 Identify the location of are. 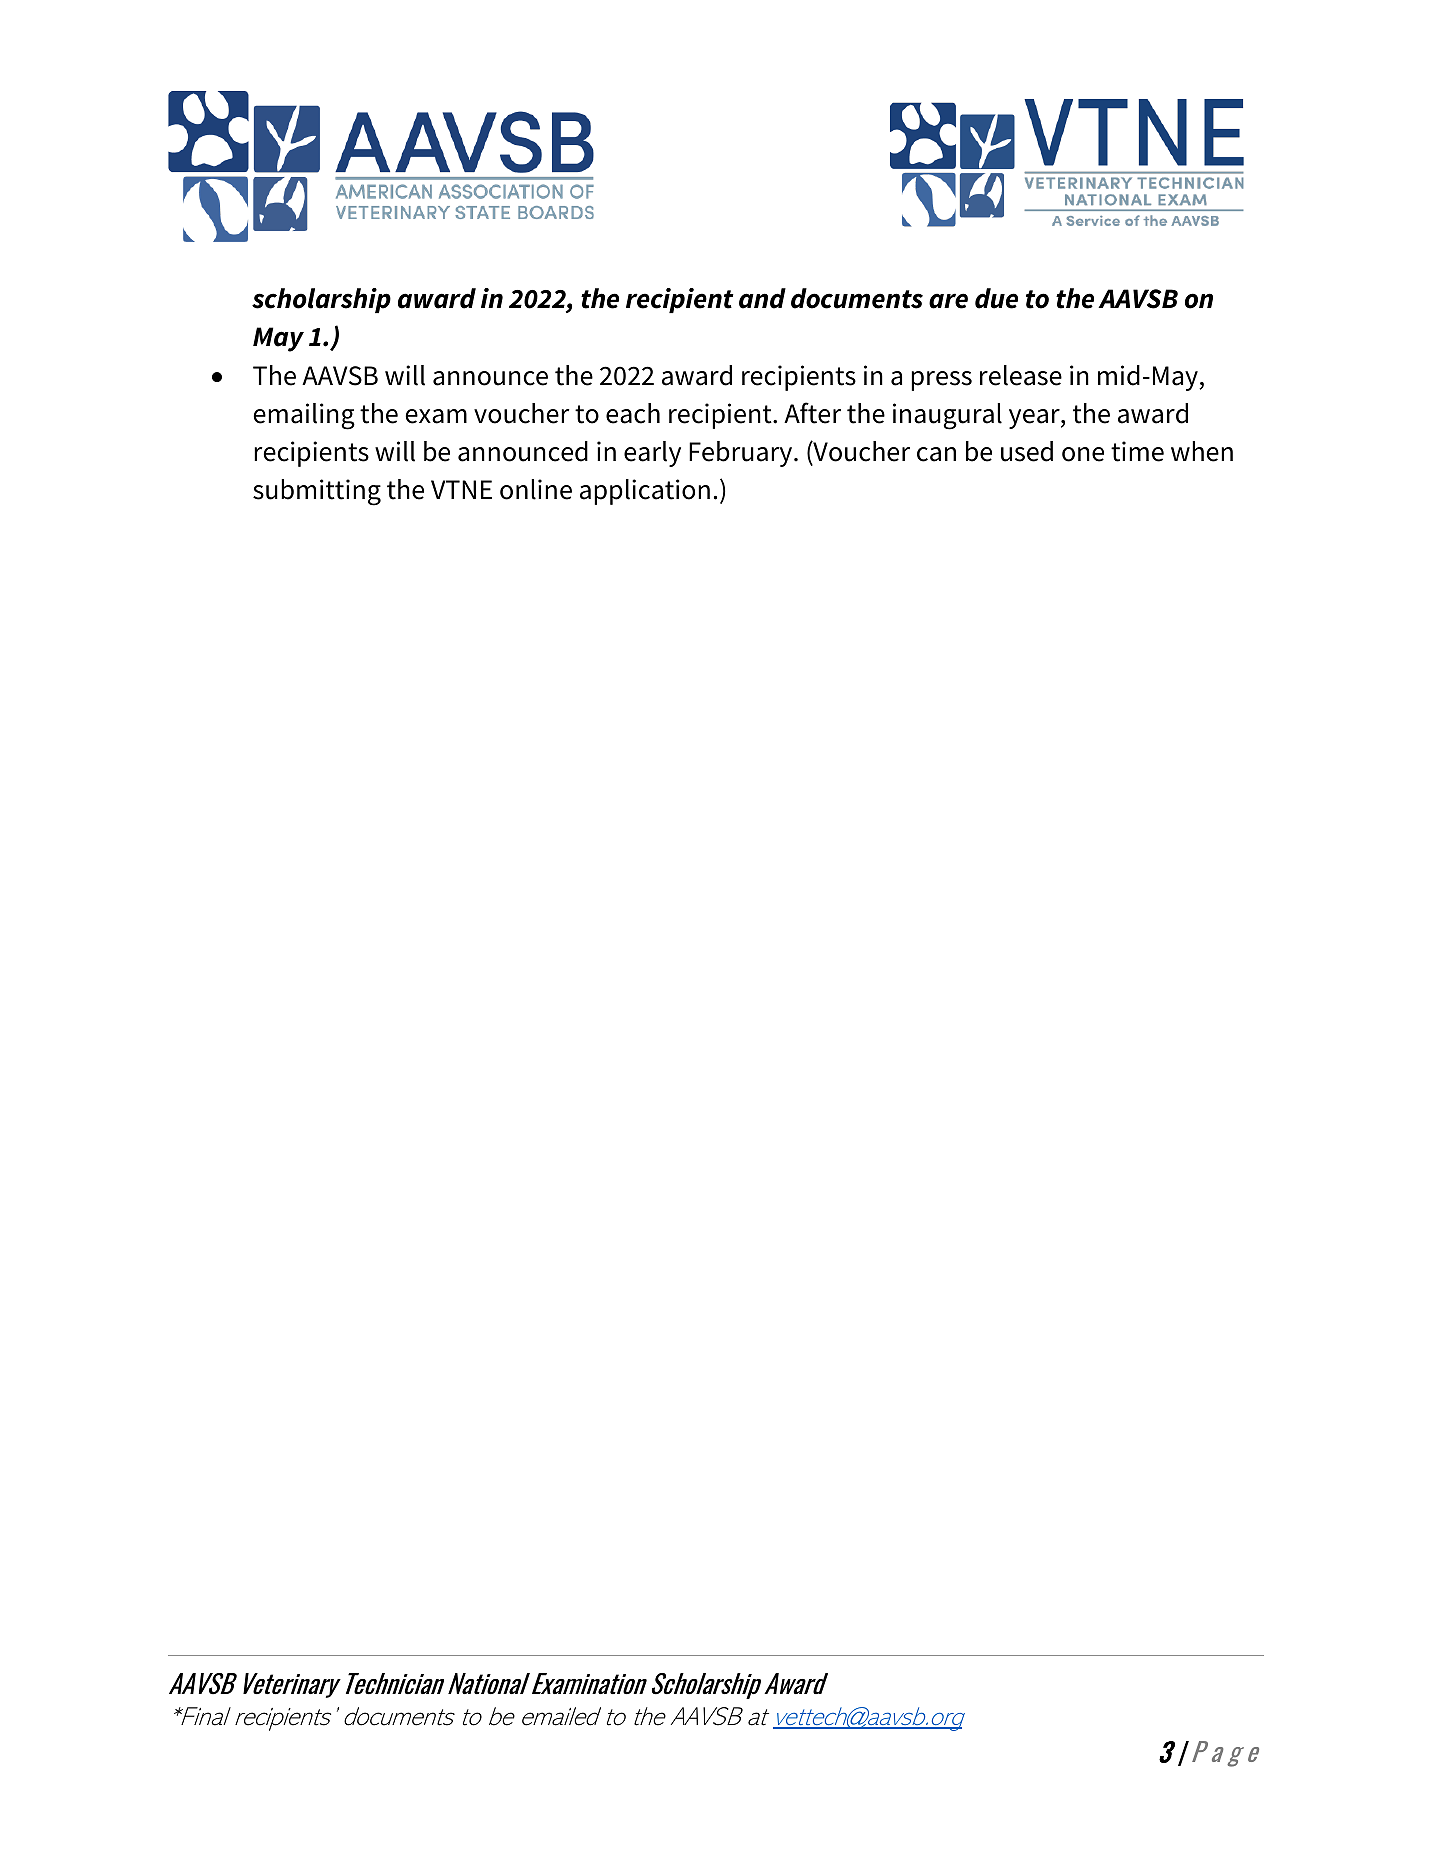
(948, 301).
